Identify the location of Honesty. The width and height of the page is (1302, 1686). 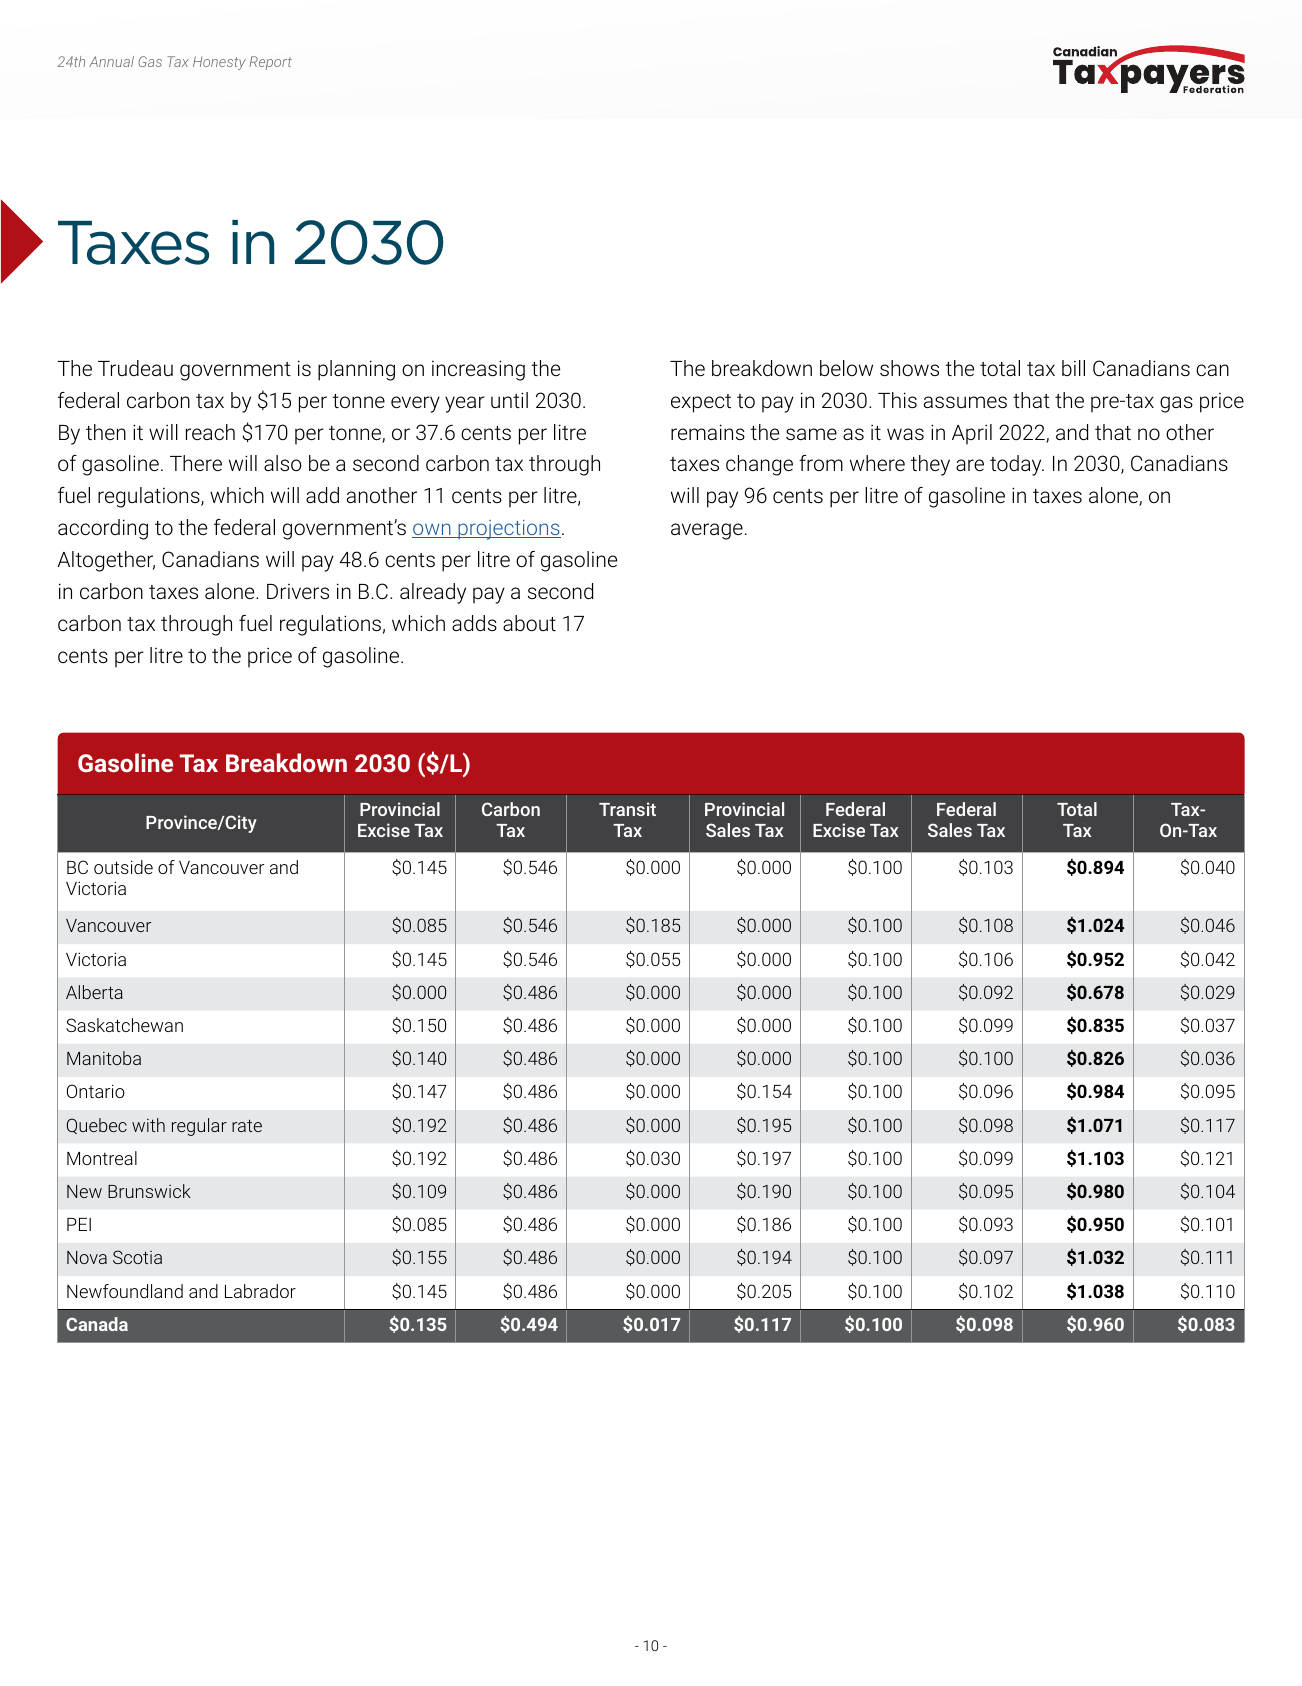
(219, 63).
